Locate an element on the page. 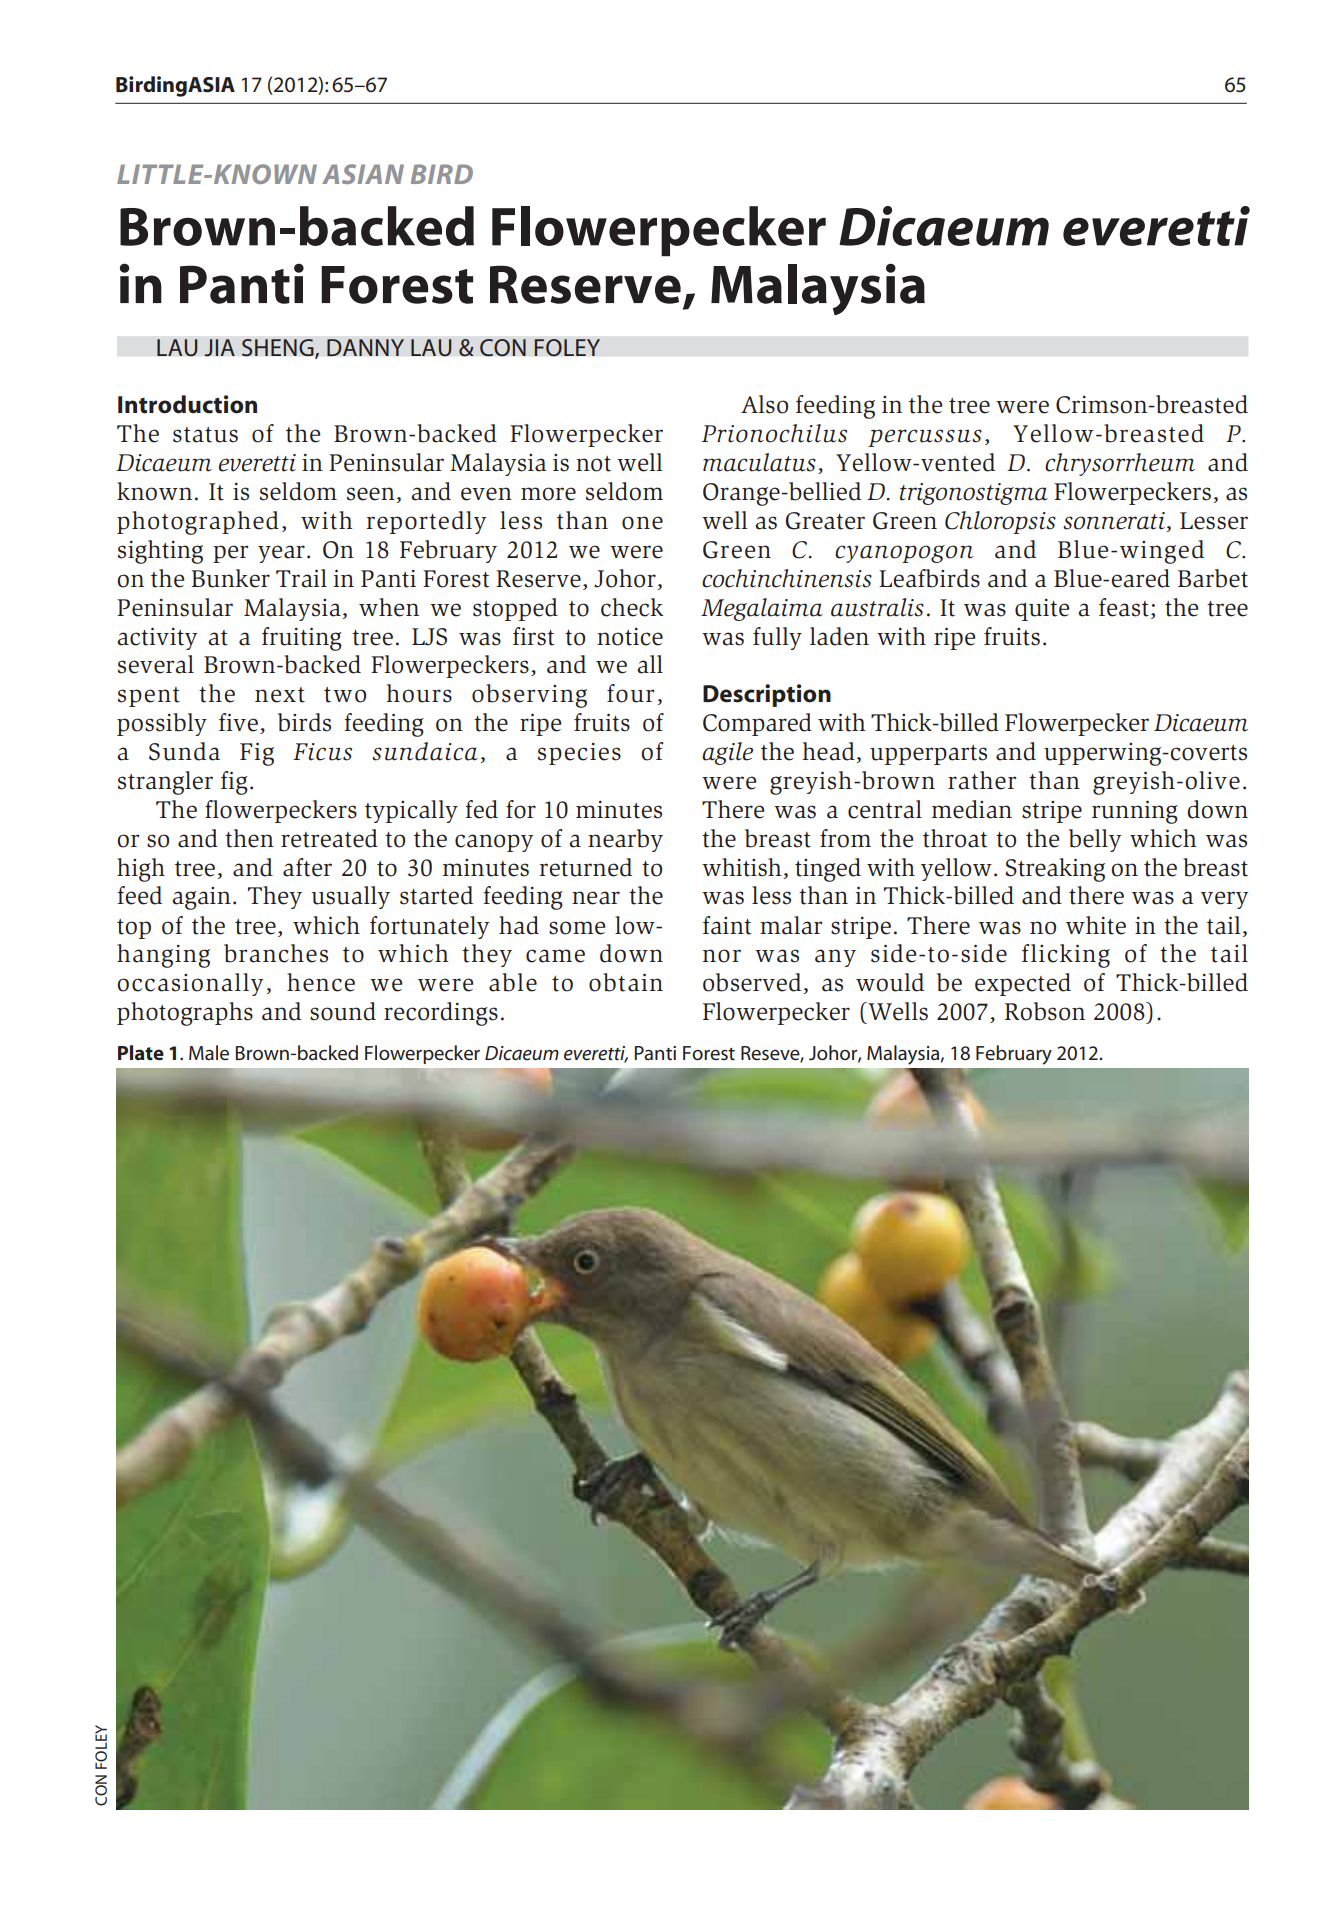 Image resolution: width=1327 pixels, height=1910 pixels. Also is located at coordinates (764, 404).
